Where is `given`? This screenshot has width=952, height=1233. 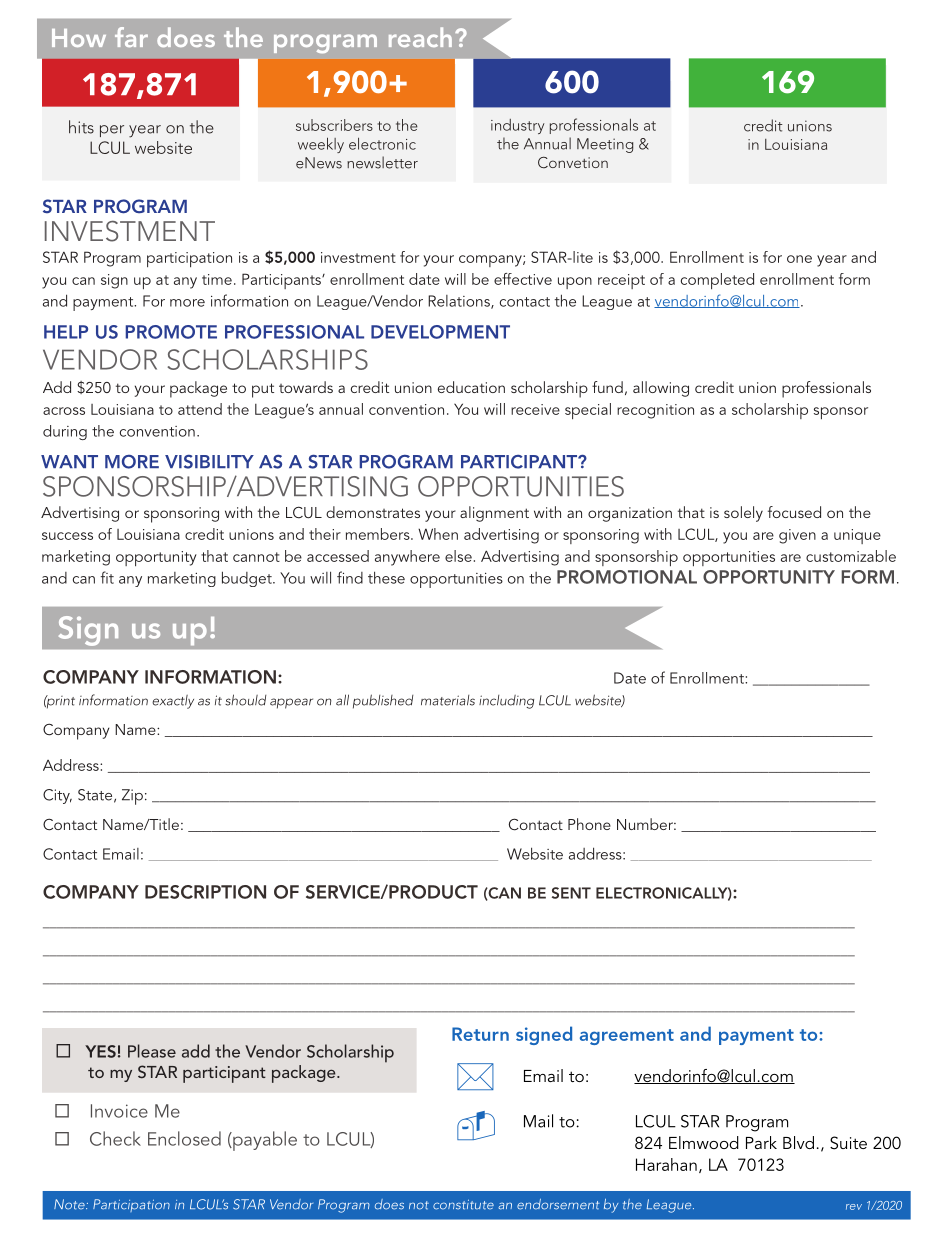 given is located at coordinates (797, 536).
